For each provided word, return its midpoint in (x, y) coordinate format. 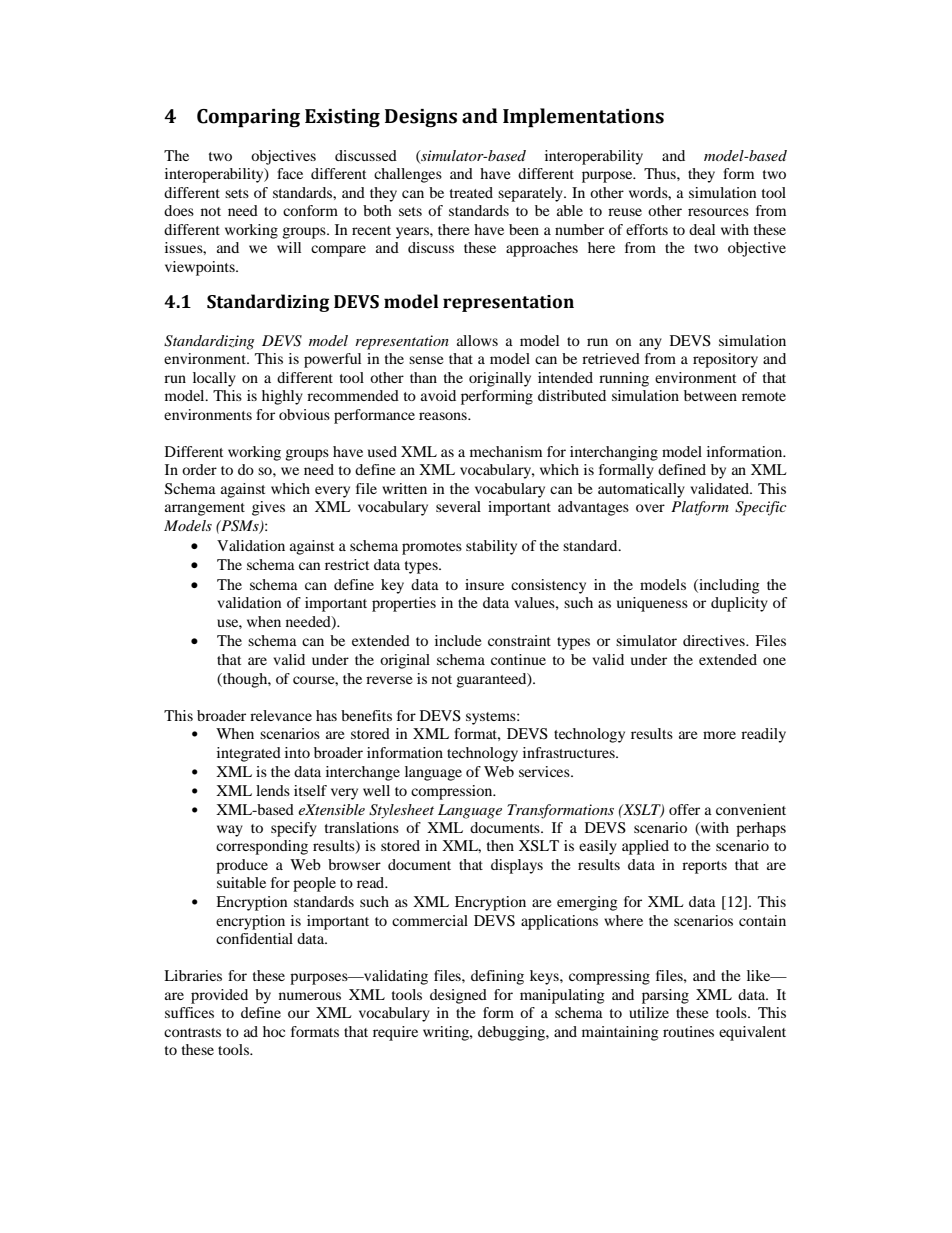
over (650, 508)
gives (268, 508)
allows (477, 340)
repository (725, 360)
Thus (661, 173)
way (230, 831)
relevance (281, 715)
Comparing (248, 118)
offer (684, 809)
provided (219, 996)
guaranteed (492, 680)
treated (471, 192)
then (500, 845)
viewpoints (201, 268)
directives (715, 640)
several (458, 506)
